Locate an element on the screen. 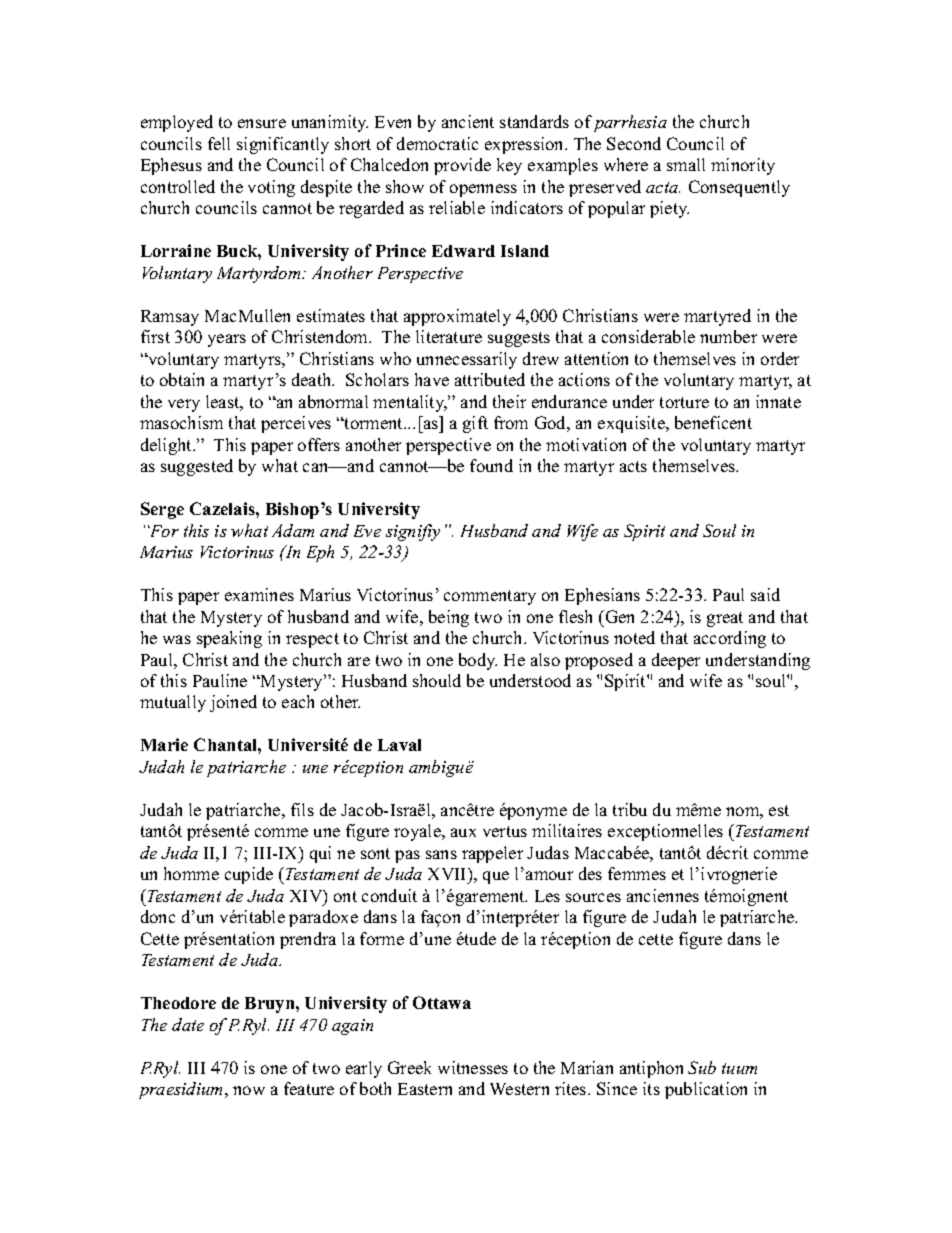  fell is located at coordinates (219, 143).
